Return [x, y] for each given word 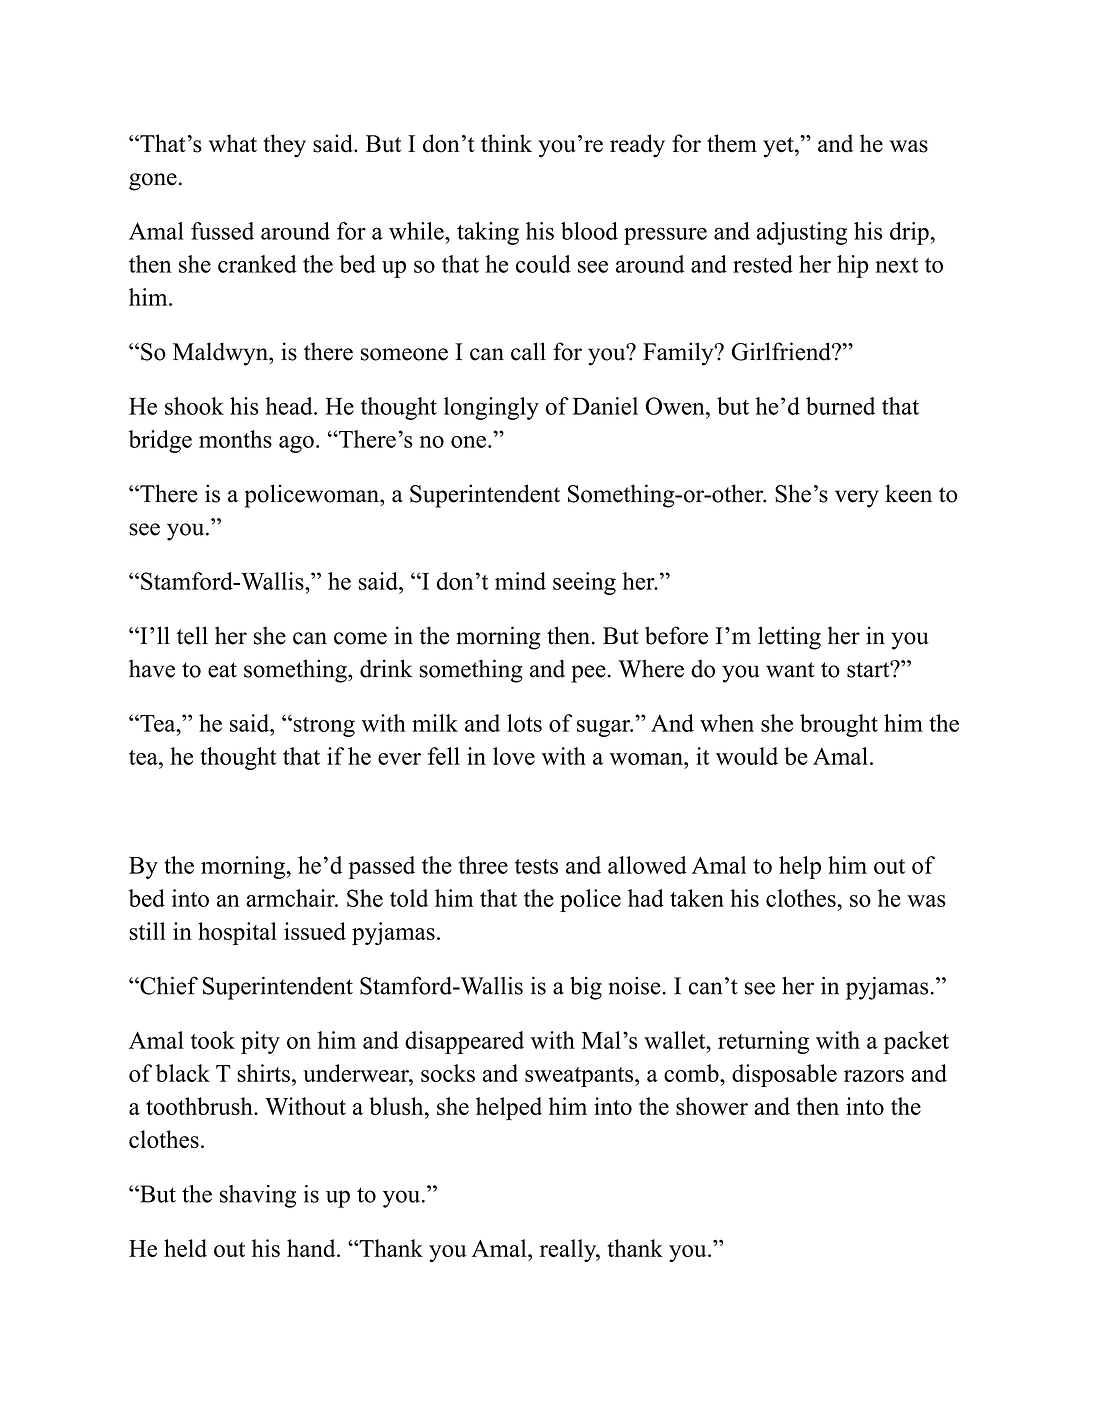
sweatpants [580, 1077]
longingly [491, 408]
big [586, 988]
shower [712, 1106]
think [506, 143]
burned [840, 406]
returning [763, 1042]
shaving [258, 1196]
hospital [237, 933]
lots [524, 723]
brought [839, 725]
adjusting [802, 233]
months [235, 439]
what [233, 143]
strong [323, 727]
